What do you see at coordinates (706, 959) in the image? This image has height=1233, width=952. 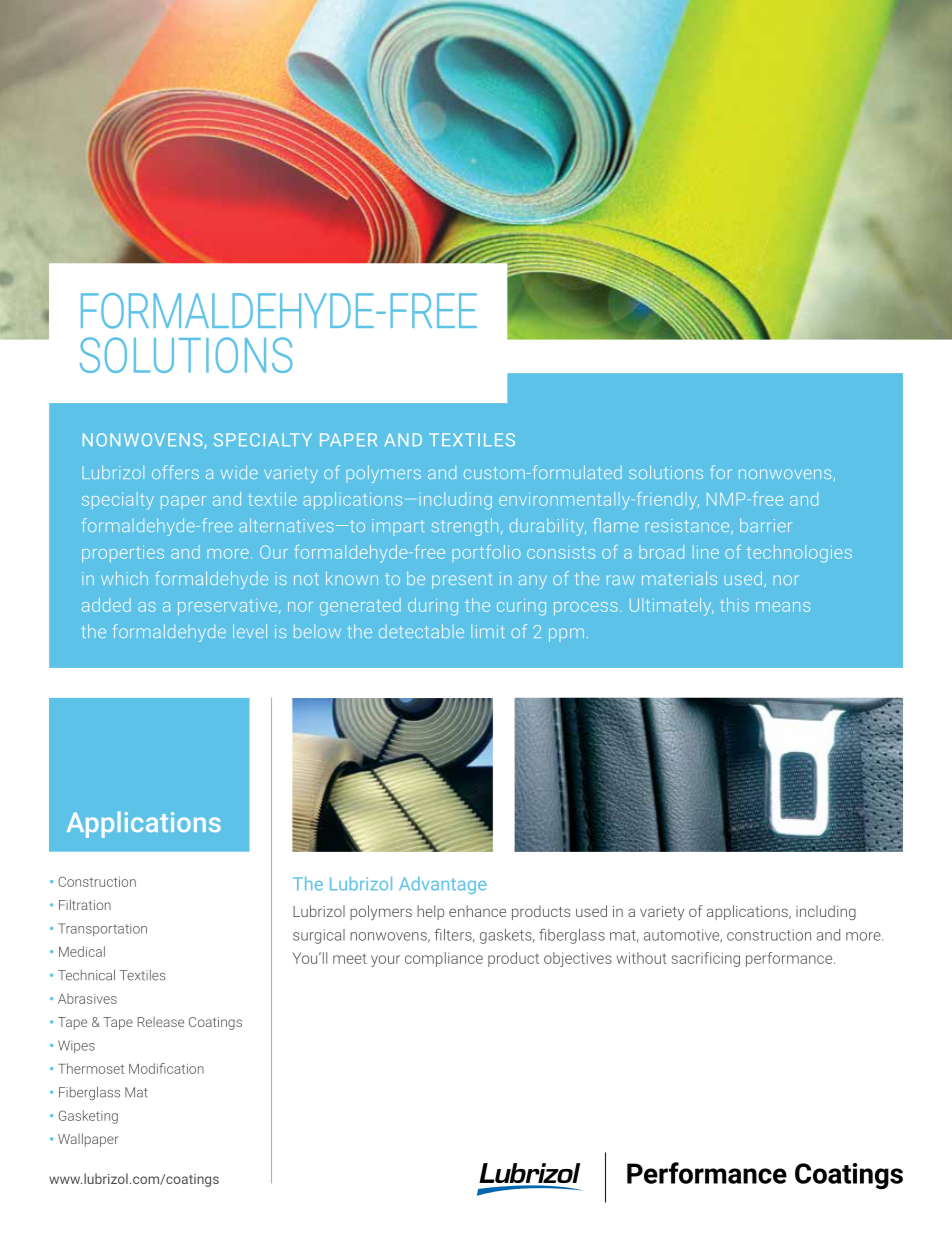 I see `sacrificing` at bounding box center [706, 959].
